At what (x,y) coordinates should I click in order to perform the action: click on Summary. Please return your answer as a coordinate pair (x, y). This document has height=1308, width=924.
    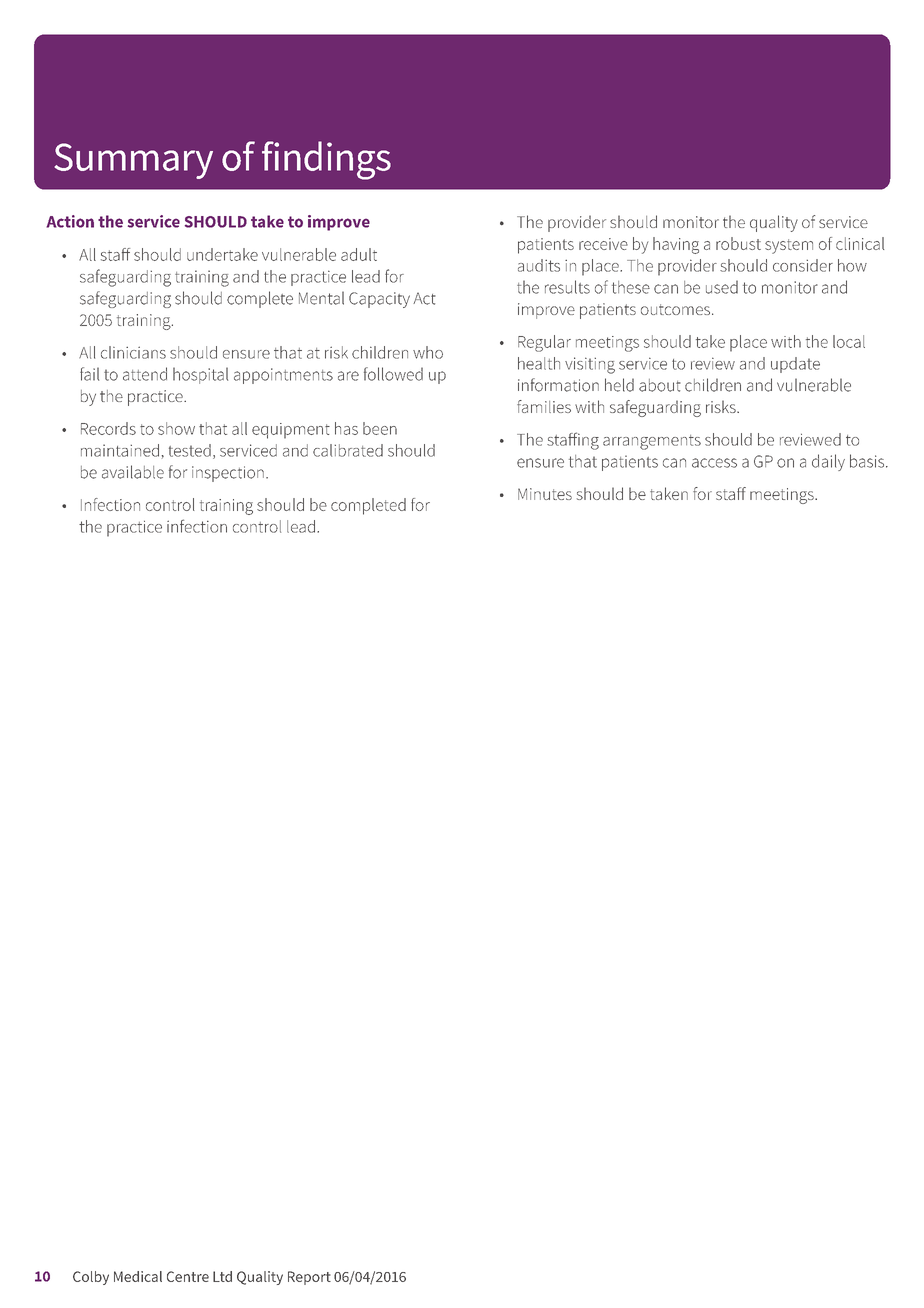
    Looking at the image, I should click on (133, 161).
